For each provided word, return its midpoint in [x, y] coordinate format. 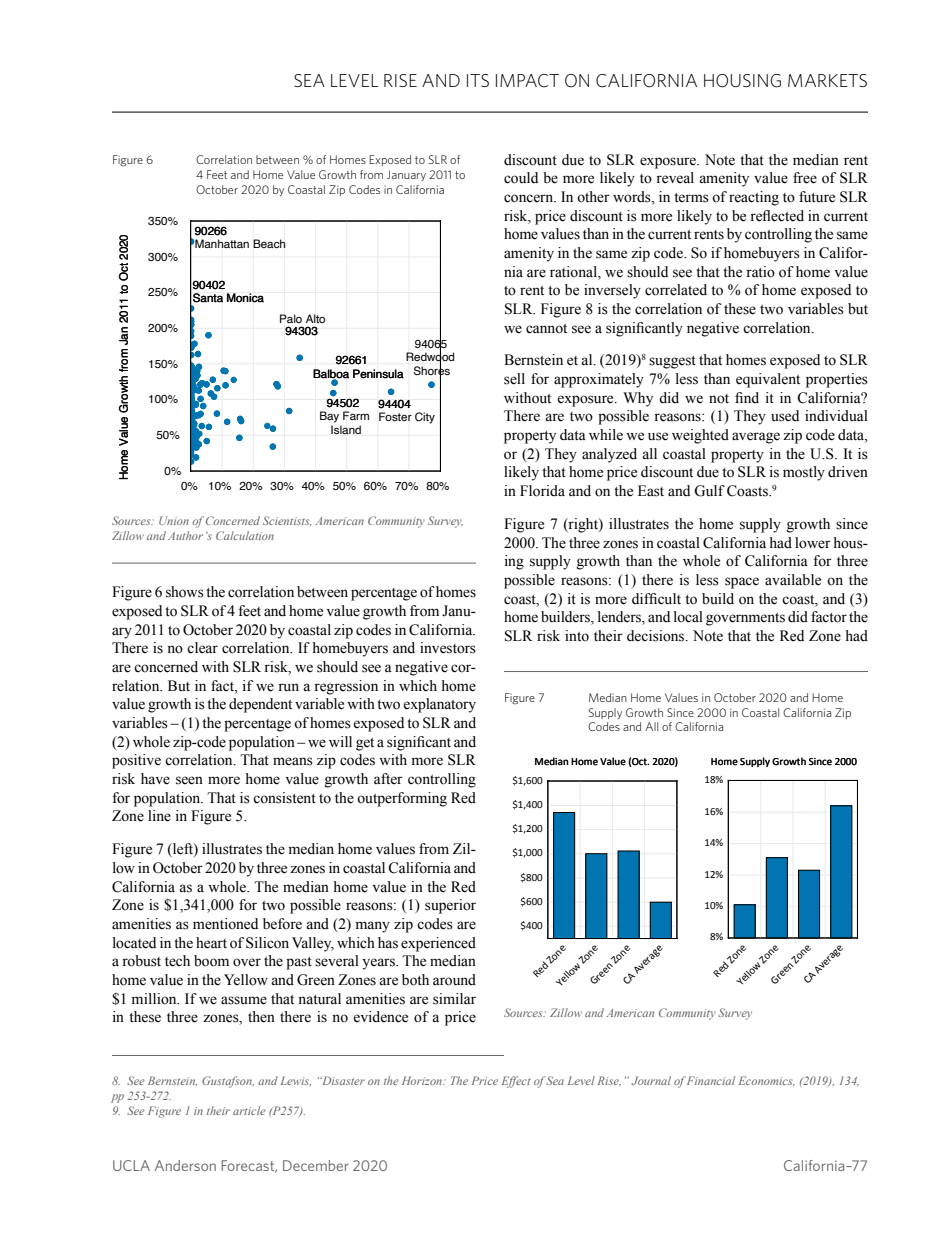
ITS [478, 80]
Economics [767, 1081]
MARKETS [827, 80]
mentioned [225, 924]
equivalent [768, 380]
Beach [269, 243]
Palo [291, 318]
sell [514, 379]
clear [202, 648]
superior [450, 906]
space [742, 583]
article [249, 1110]
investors [448, 648]
